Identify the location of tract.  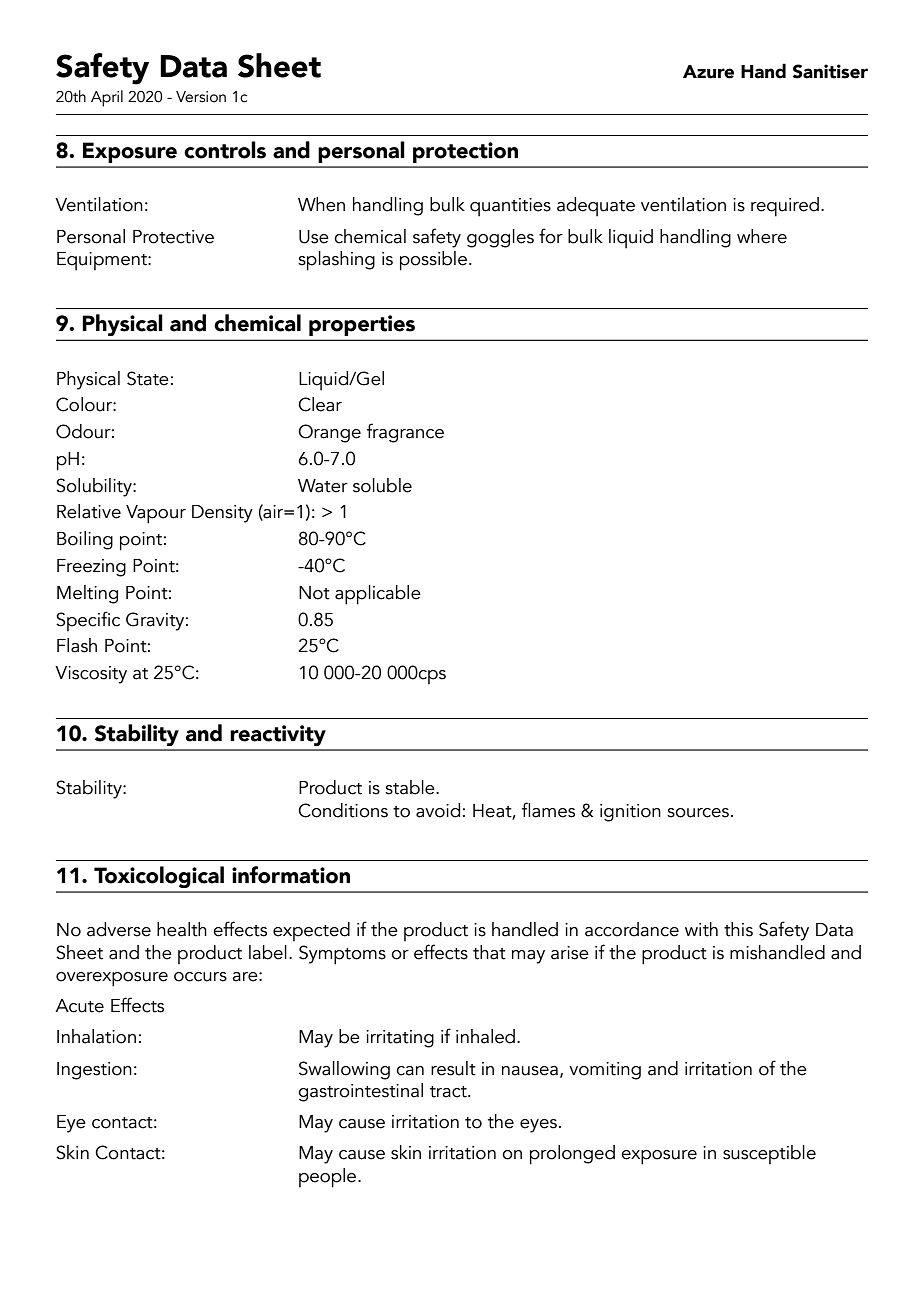
(449, 1092).
